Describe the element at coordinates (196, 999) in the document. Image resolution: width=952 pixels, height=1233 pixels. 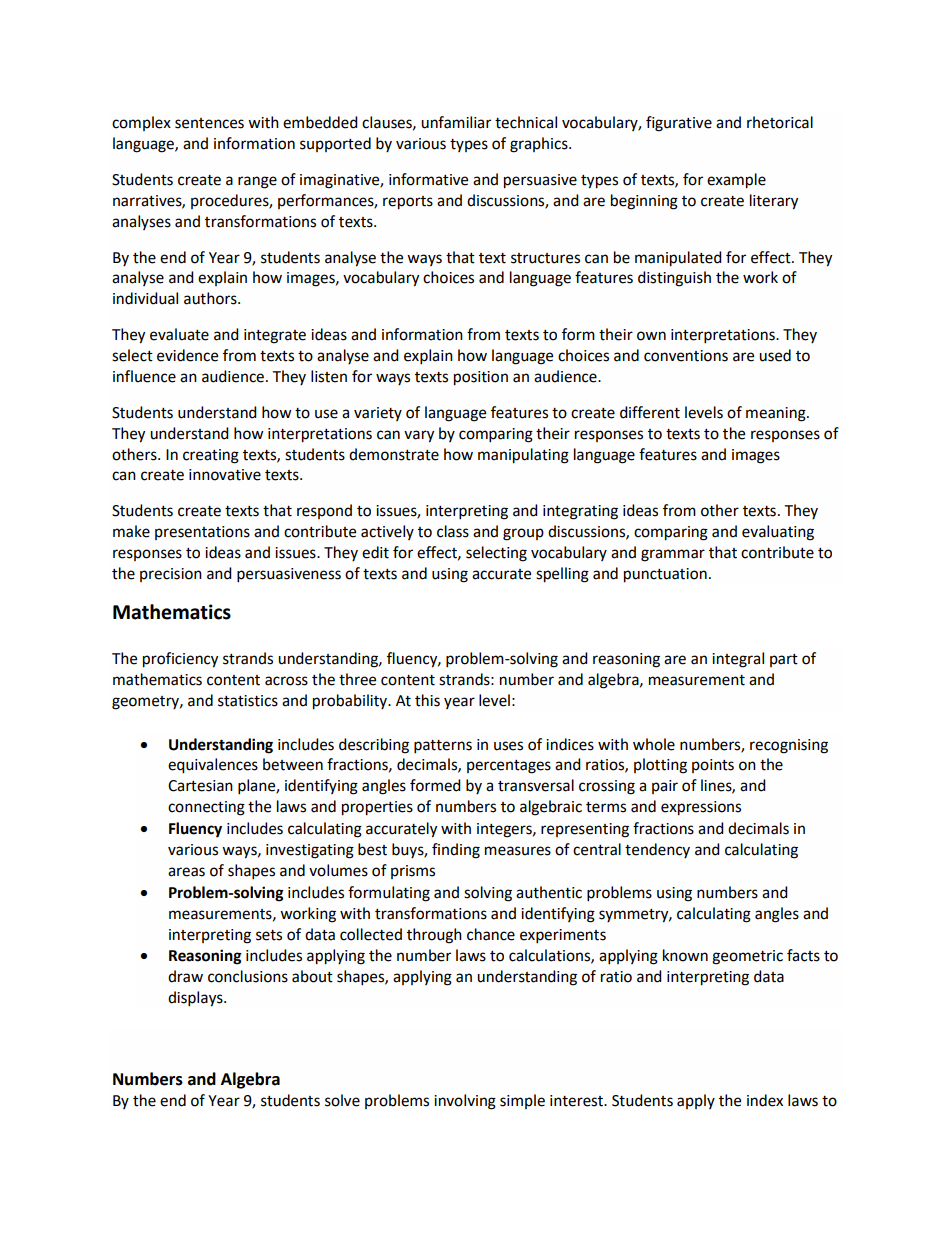
I see `displays` at that location.
